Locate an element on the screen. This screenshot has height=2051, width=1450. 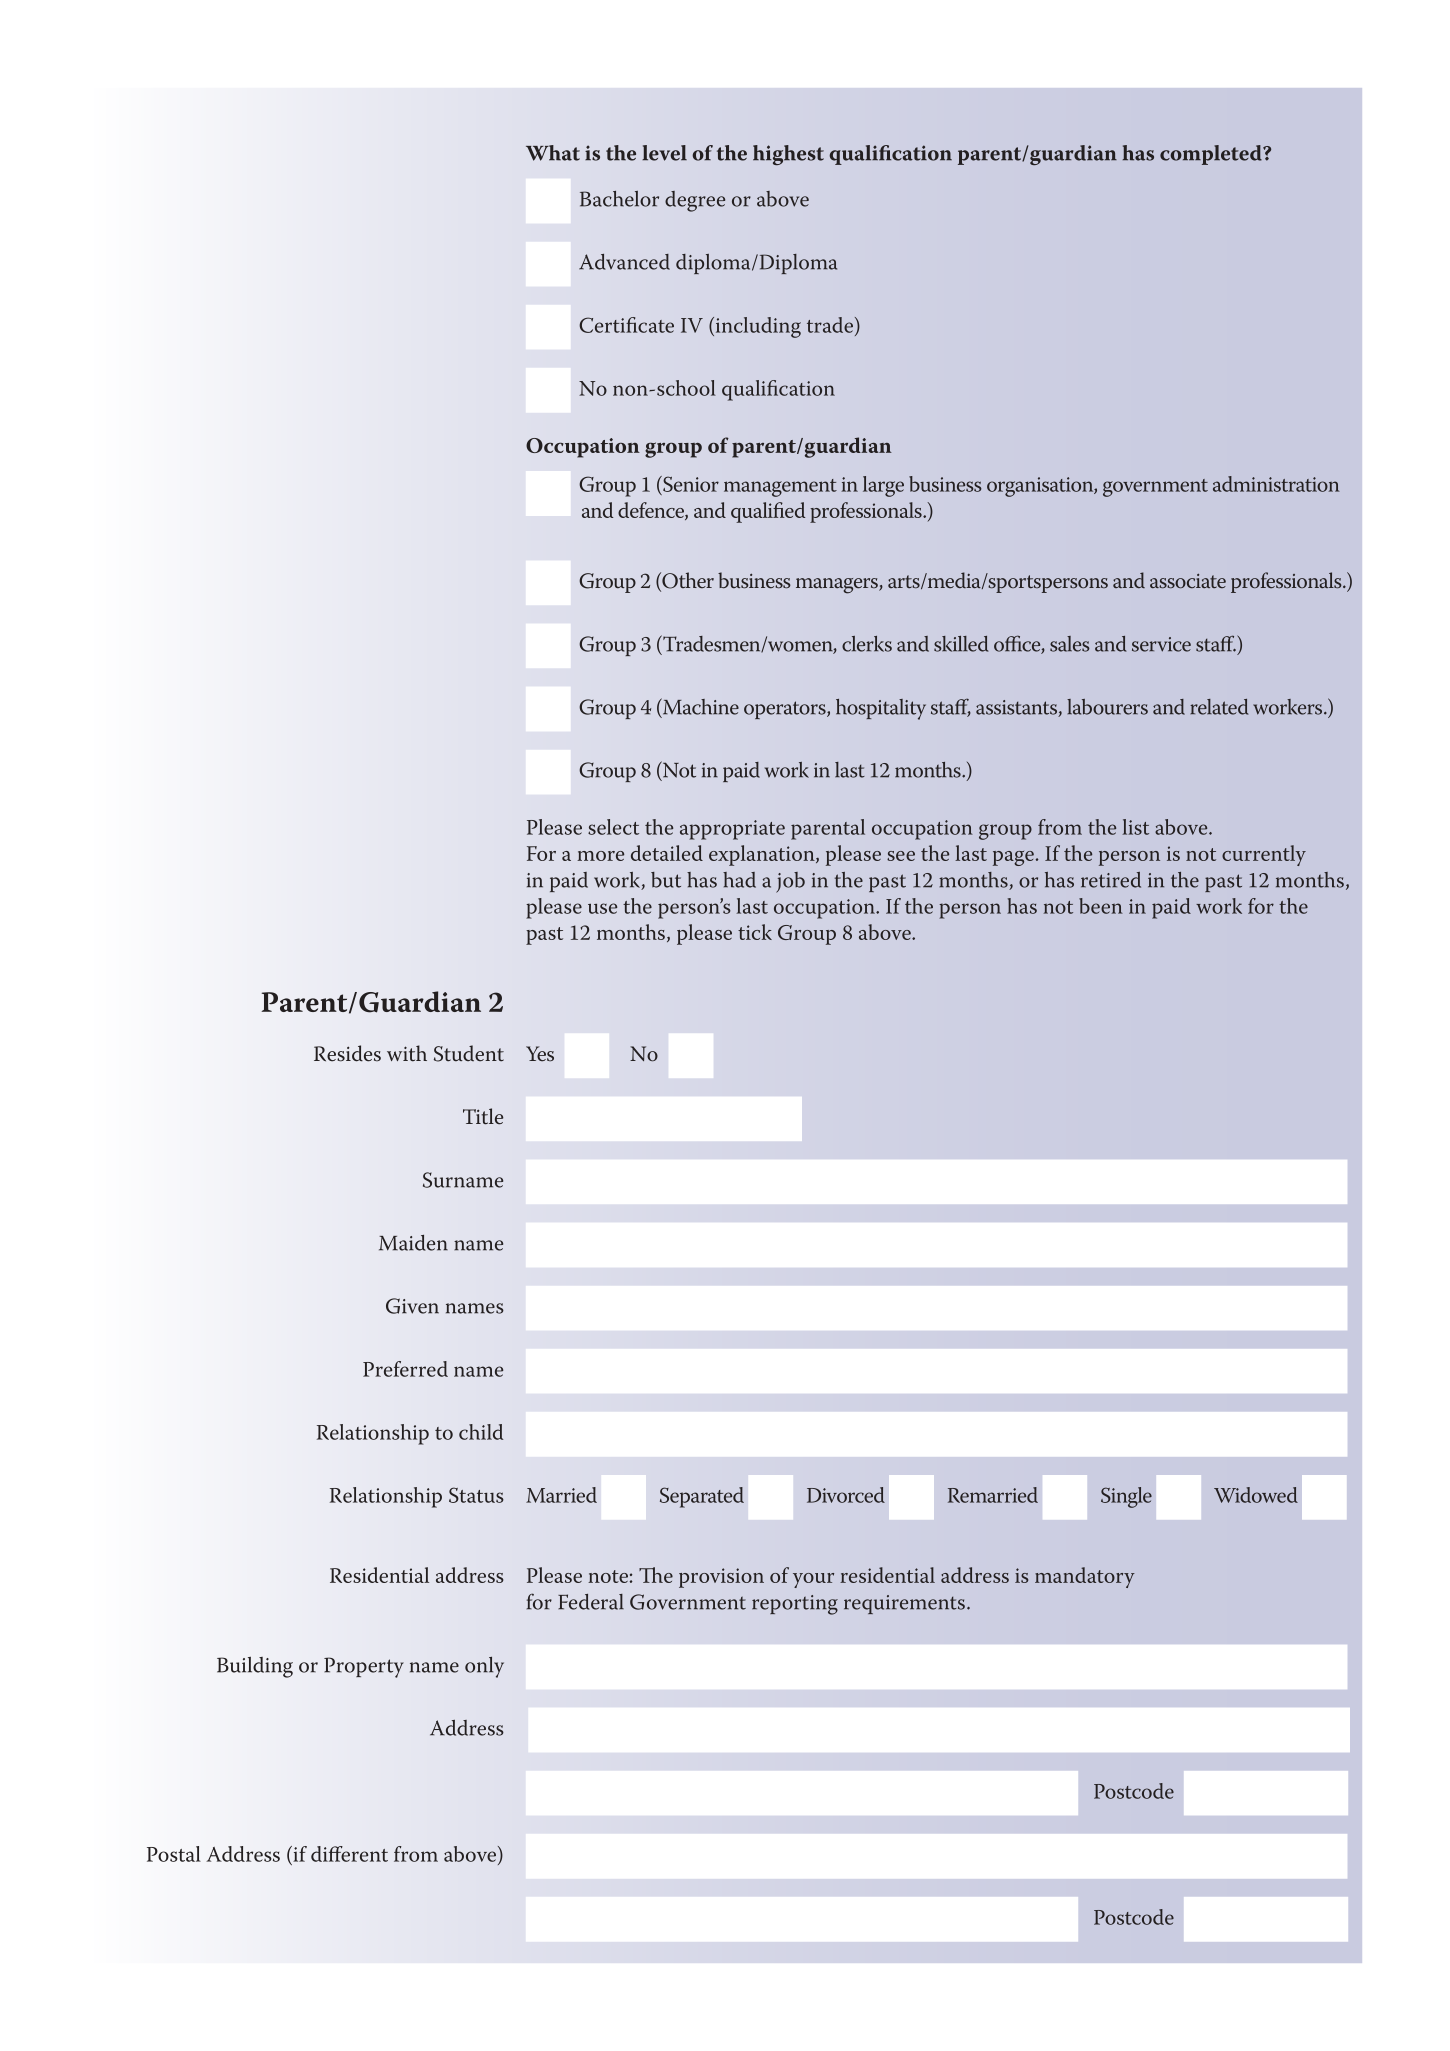
been is located at coordinates (1101, 906).
